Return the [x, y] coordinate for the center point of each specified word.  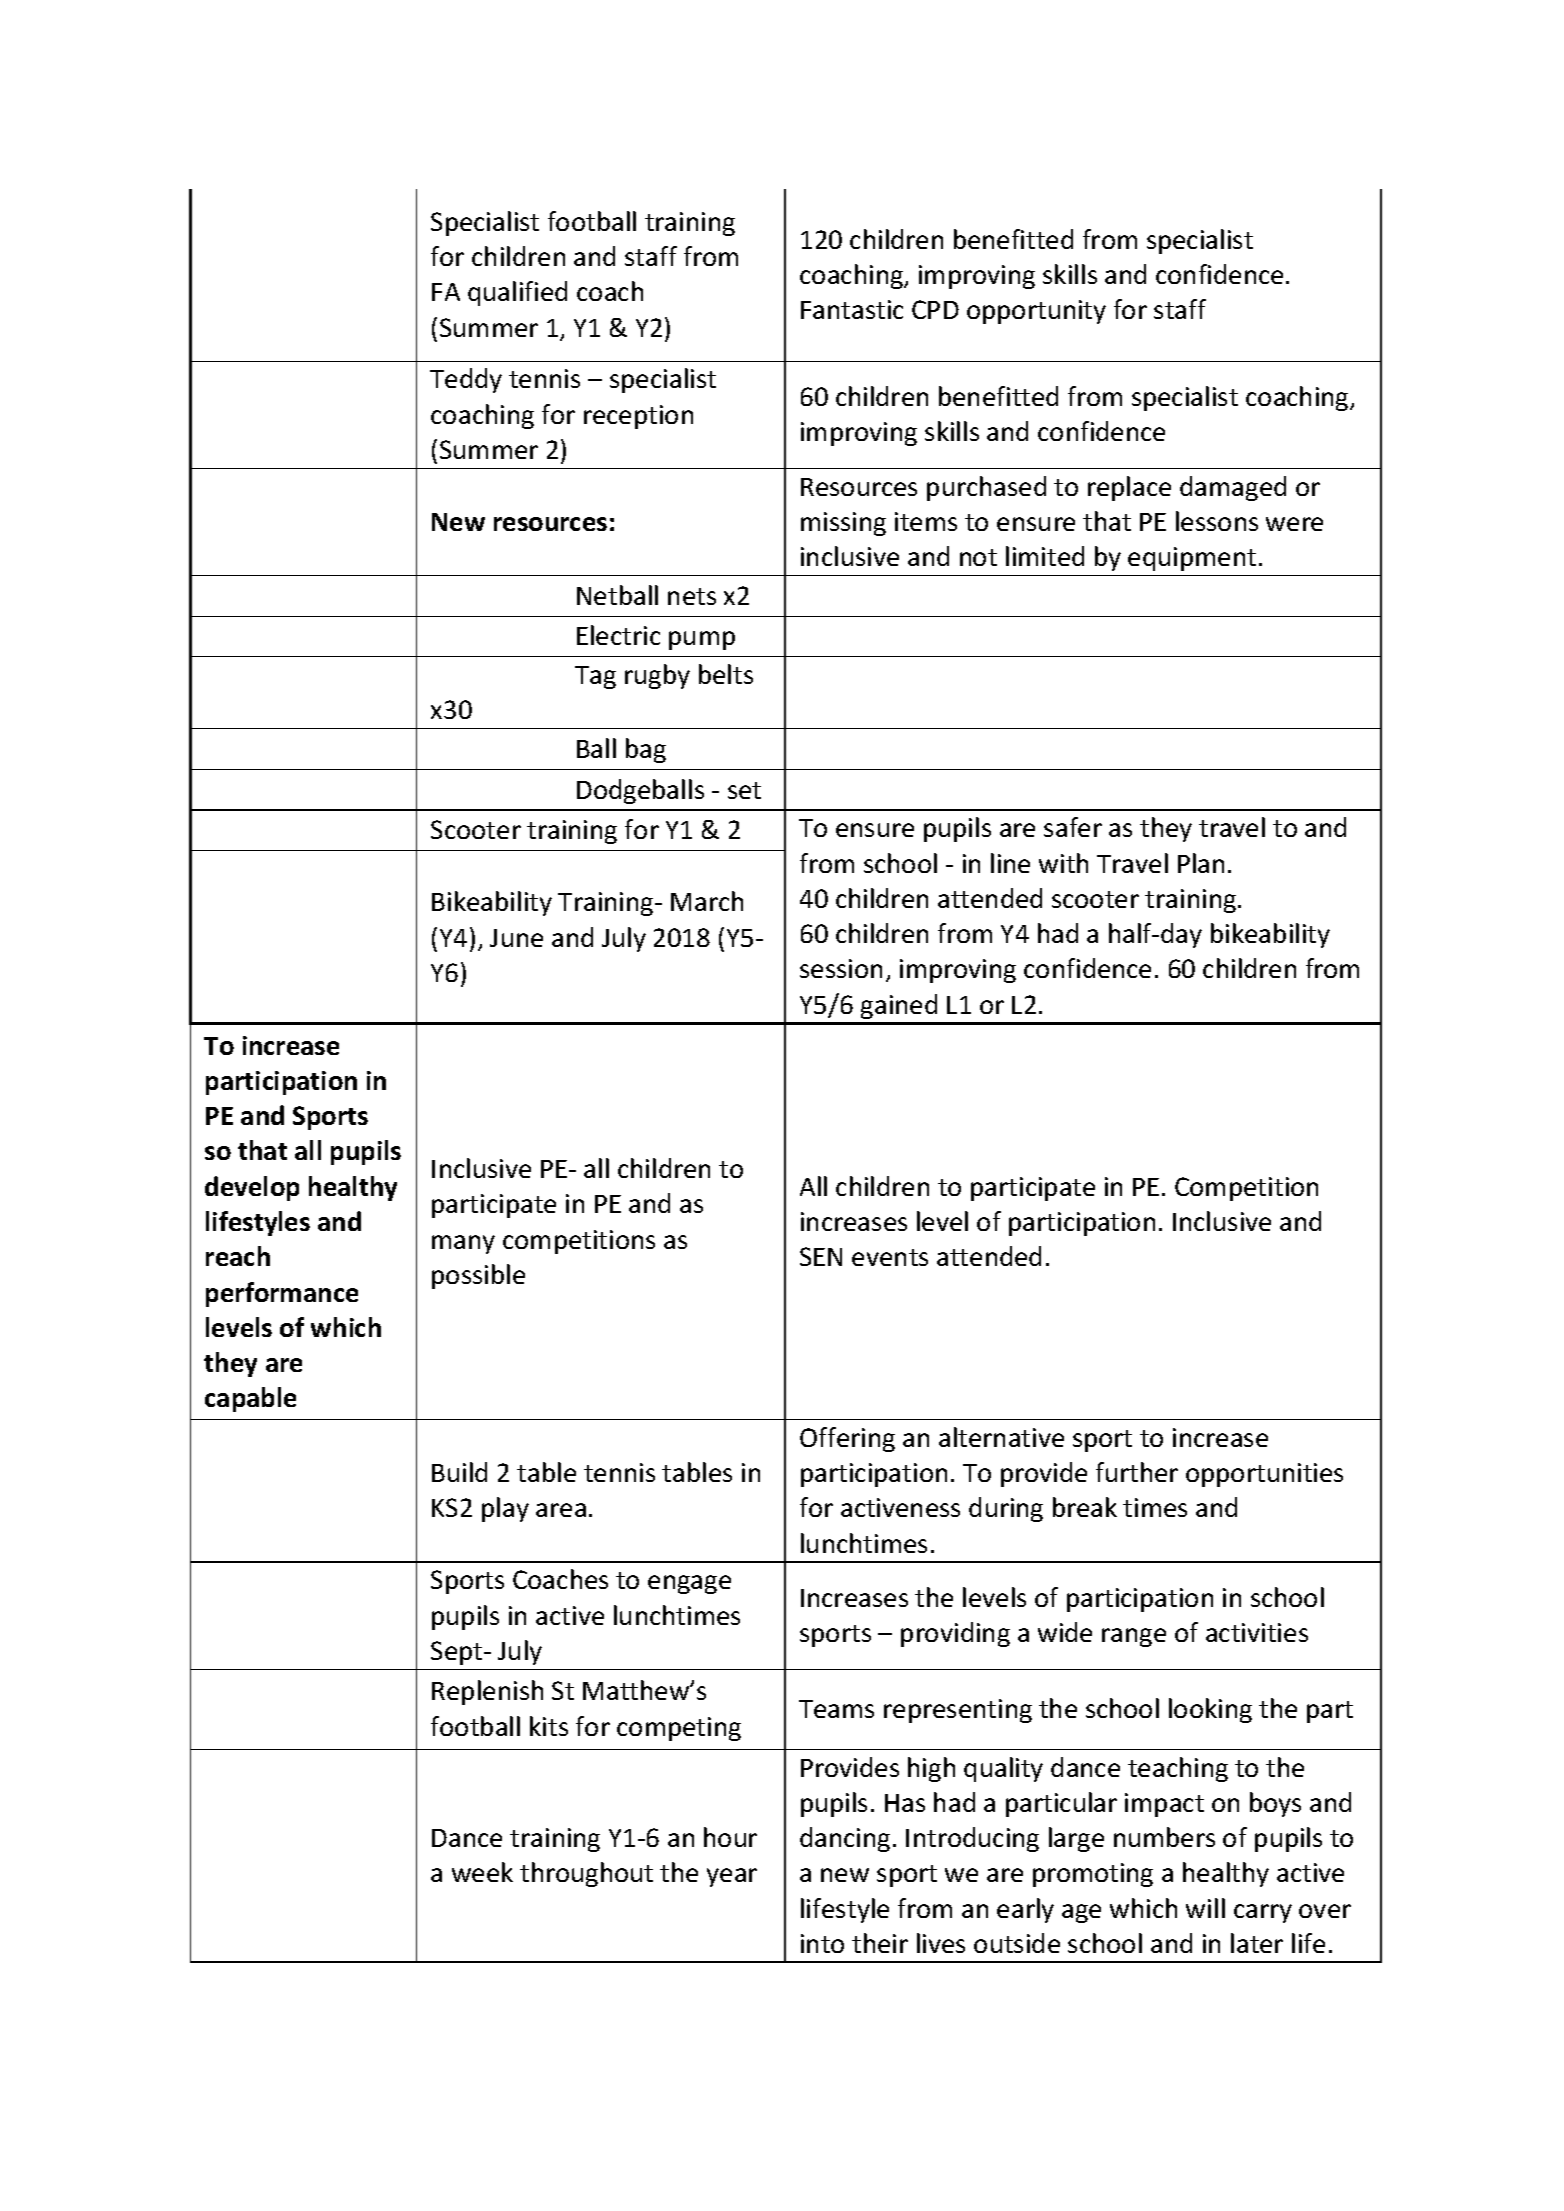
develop [252, 1188]
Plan [1201, 863]
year [732, 1877]
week [482, 1872]
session [841, 968]
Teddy [466, 380]
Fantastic [852, 309]
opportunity [1036, 312]
